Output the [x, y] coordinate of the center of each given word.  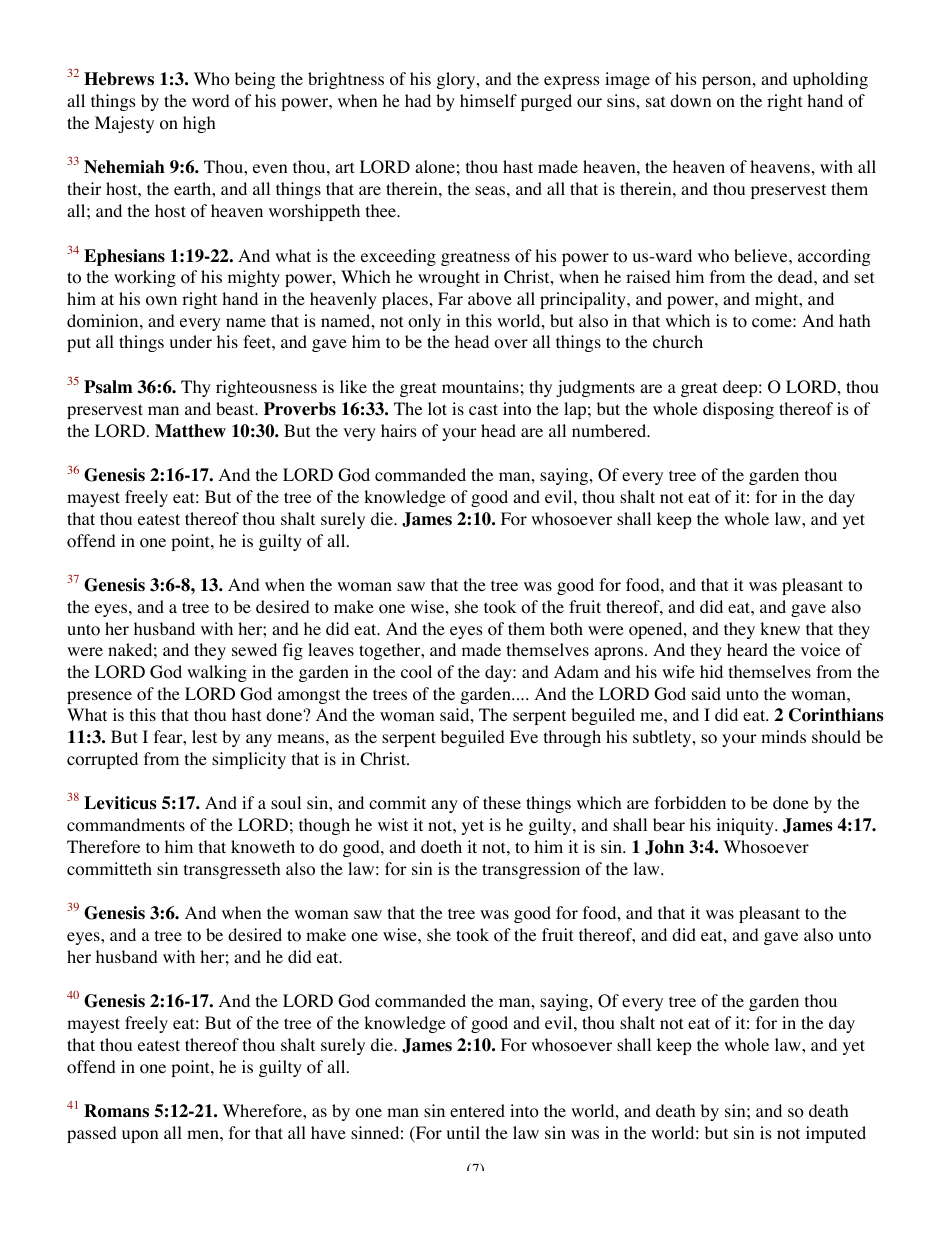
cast [483, 409]
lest [204, 736]
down [690, 101]
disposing [738, 410]
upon [140, 1136]
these [502, 802]
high [199, 124]
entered [477, 1110]
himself [488, 100]
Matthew [190, 431]
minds [783, 736]
